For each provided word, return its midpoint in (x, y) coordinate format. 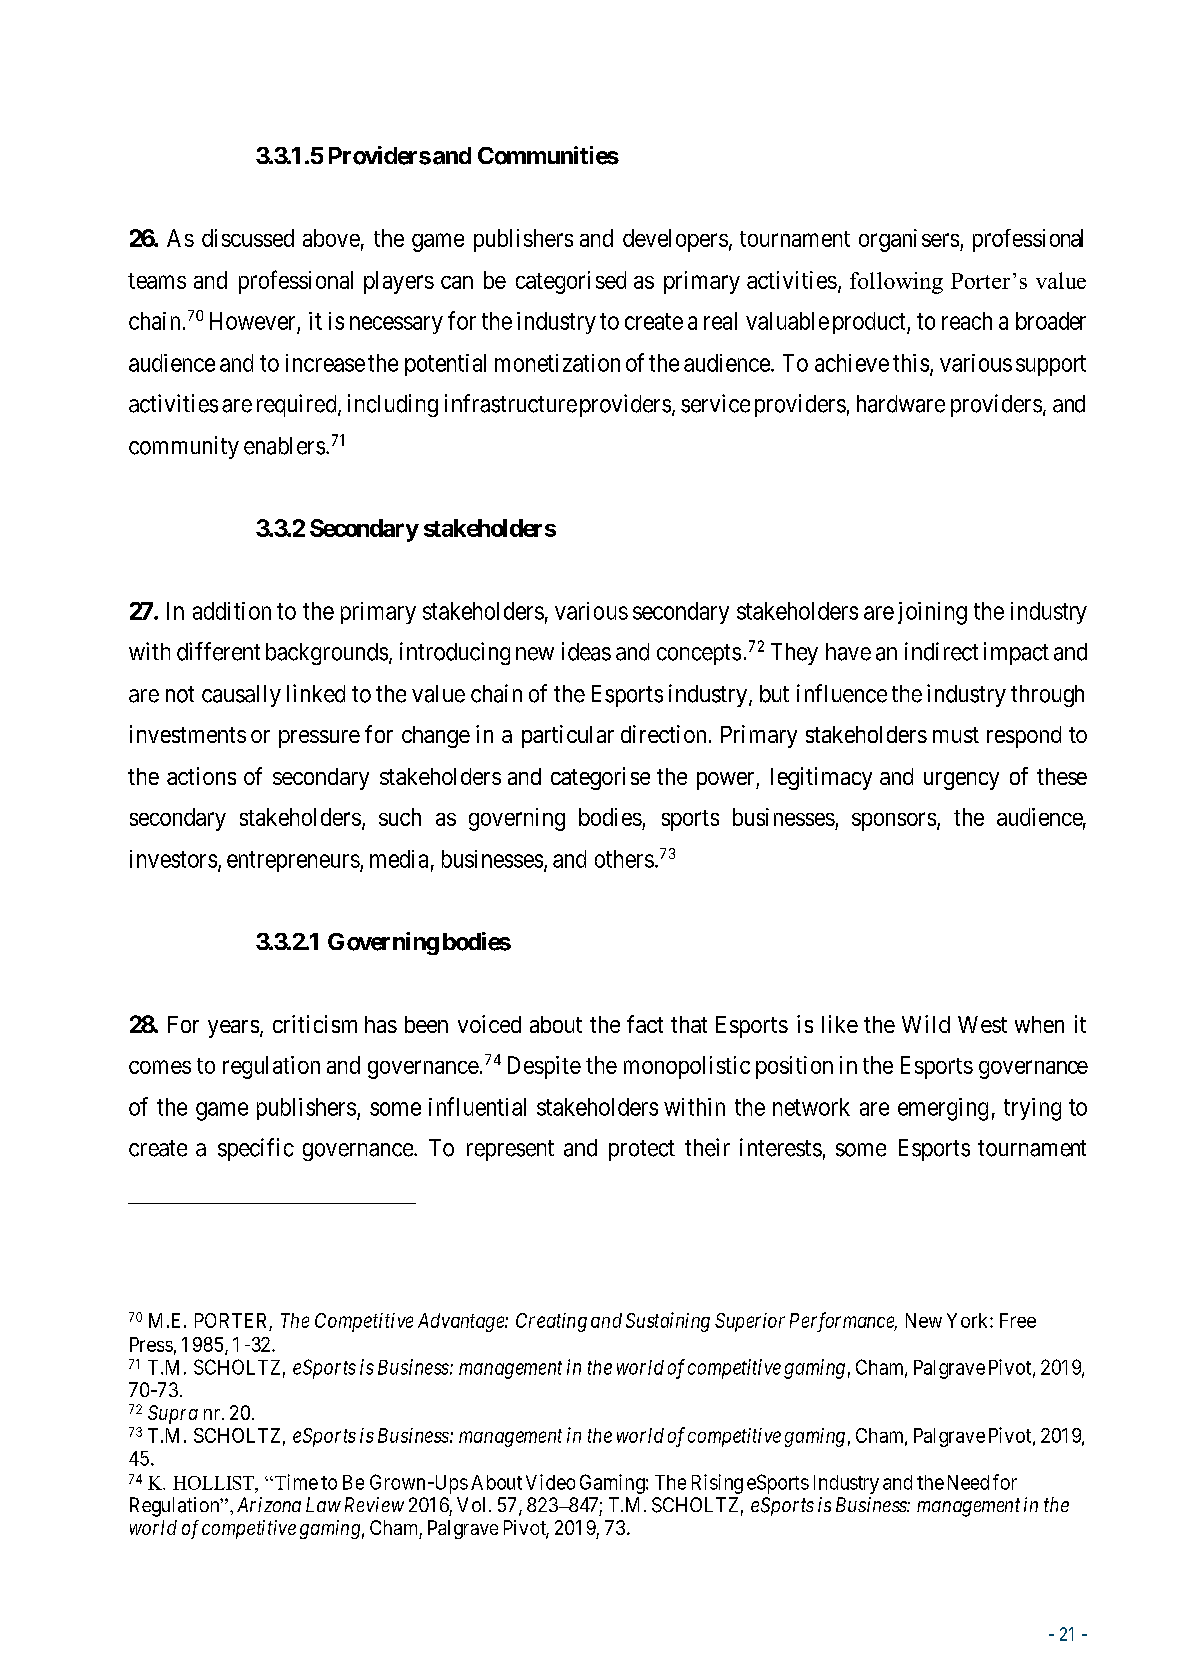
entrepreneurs (293, 861)
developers (675, 240)
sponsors (894, 821)
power (727, 781)
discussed (248, 238)
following (896, 283)
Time (295, 1482)
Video (550, 1482)
